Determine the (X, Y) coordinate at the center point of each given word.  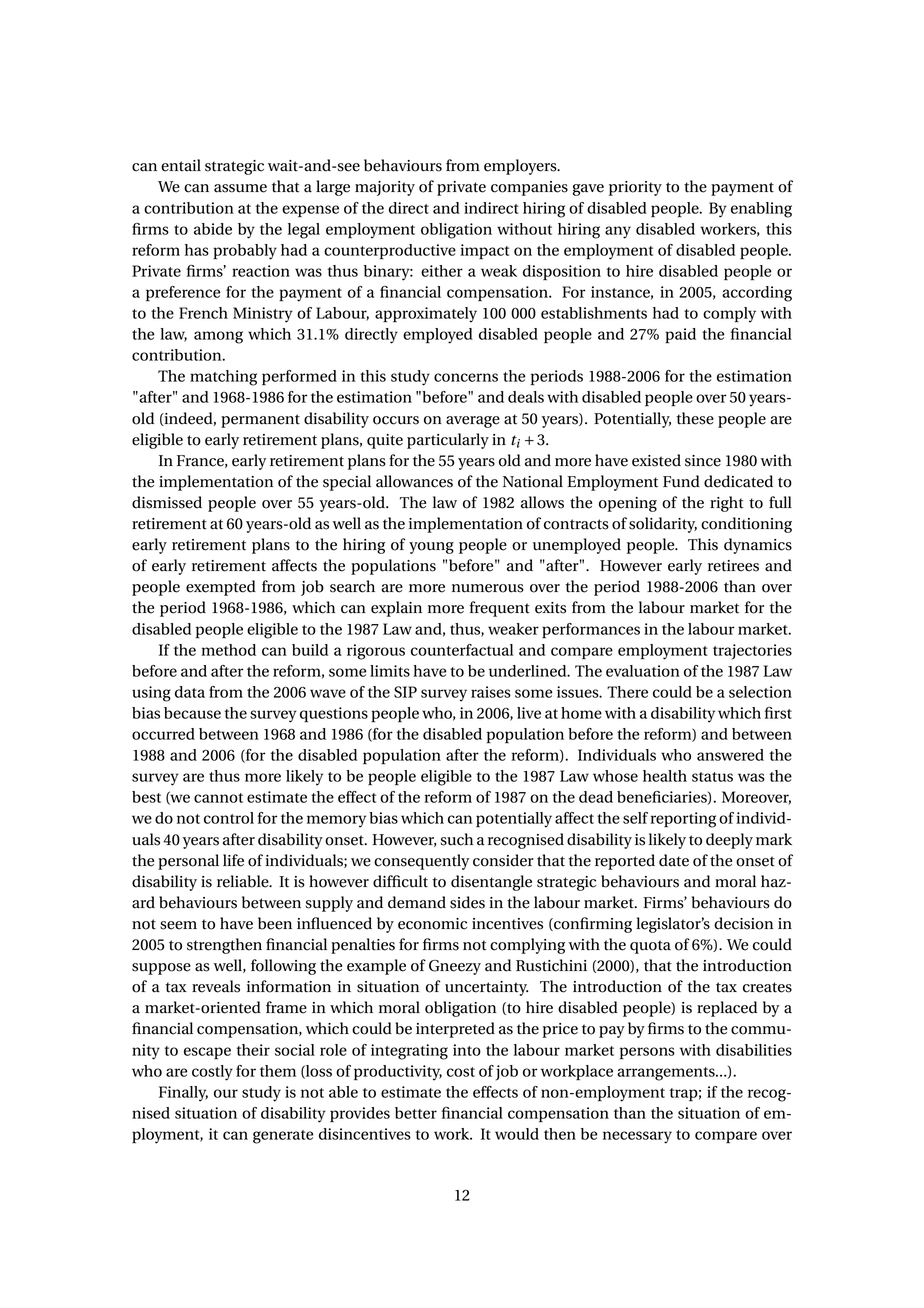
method (228, 650)
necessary (637, 1137)
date (674, 860)
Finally (183, 1094)
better (416, 1113)
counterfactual (462, 650)
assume (240, 188)
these (695, 418)
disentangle (491, 883)
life (233, 860)
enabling (761, 210)
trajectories (752, 652)
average (473, 422)
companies (529, 188)
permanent (260, 421)
